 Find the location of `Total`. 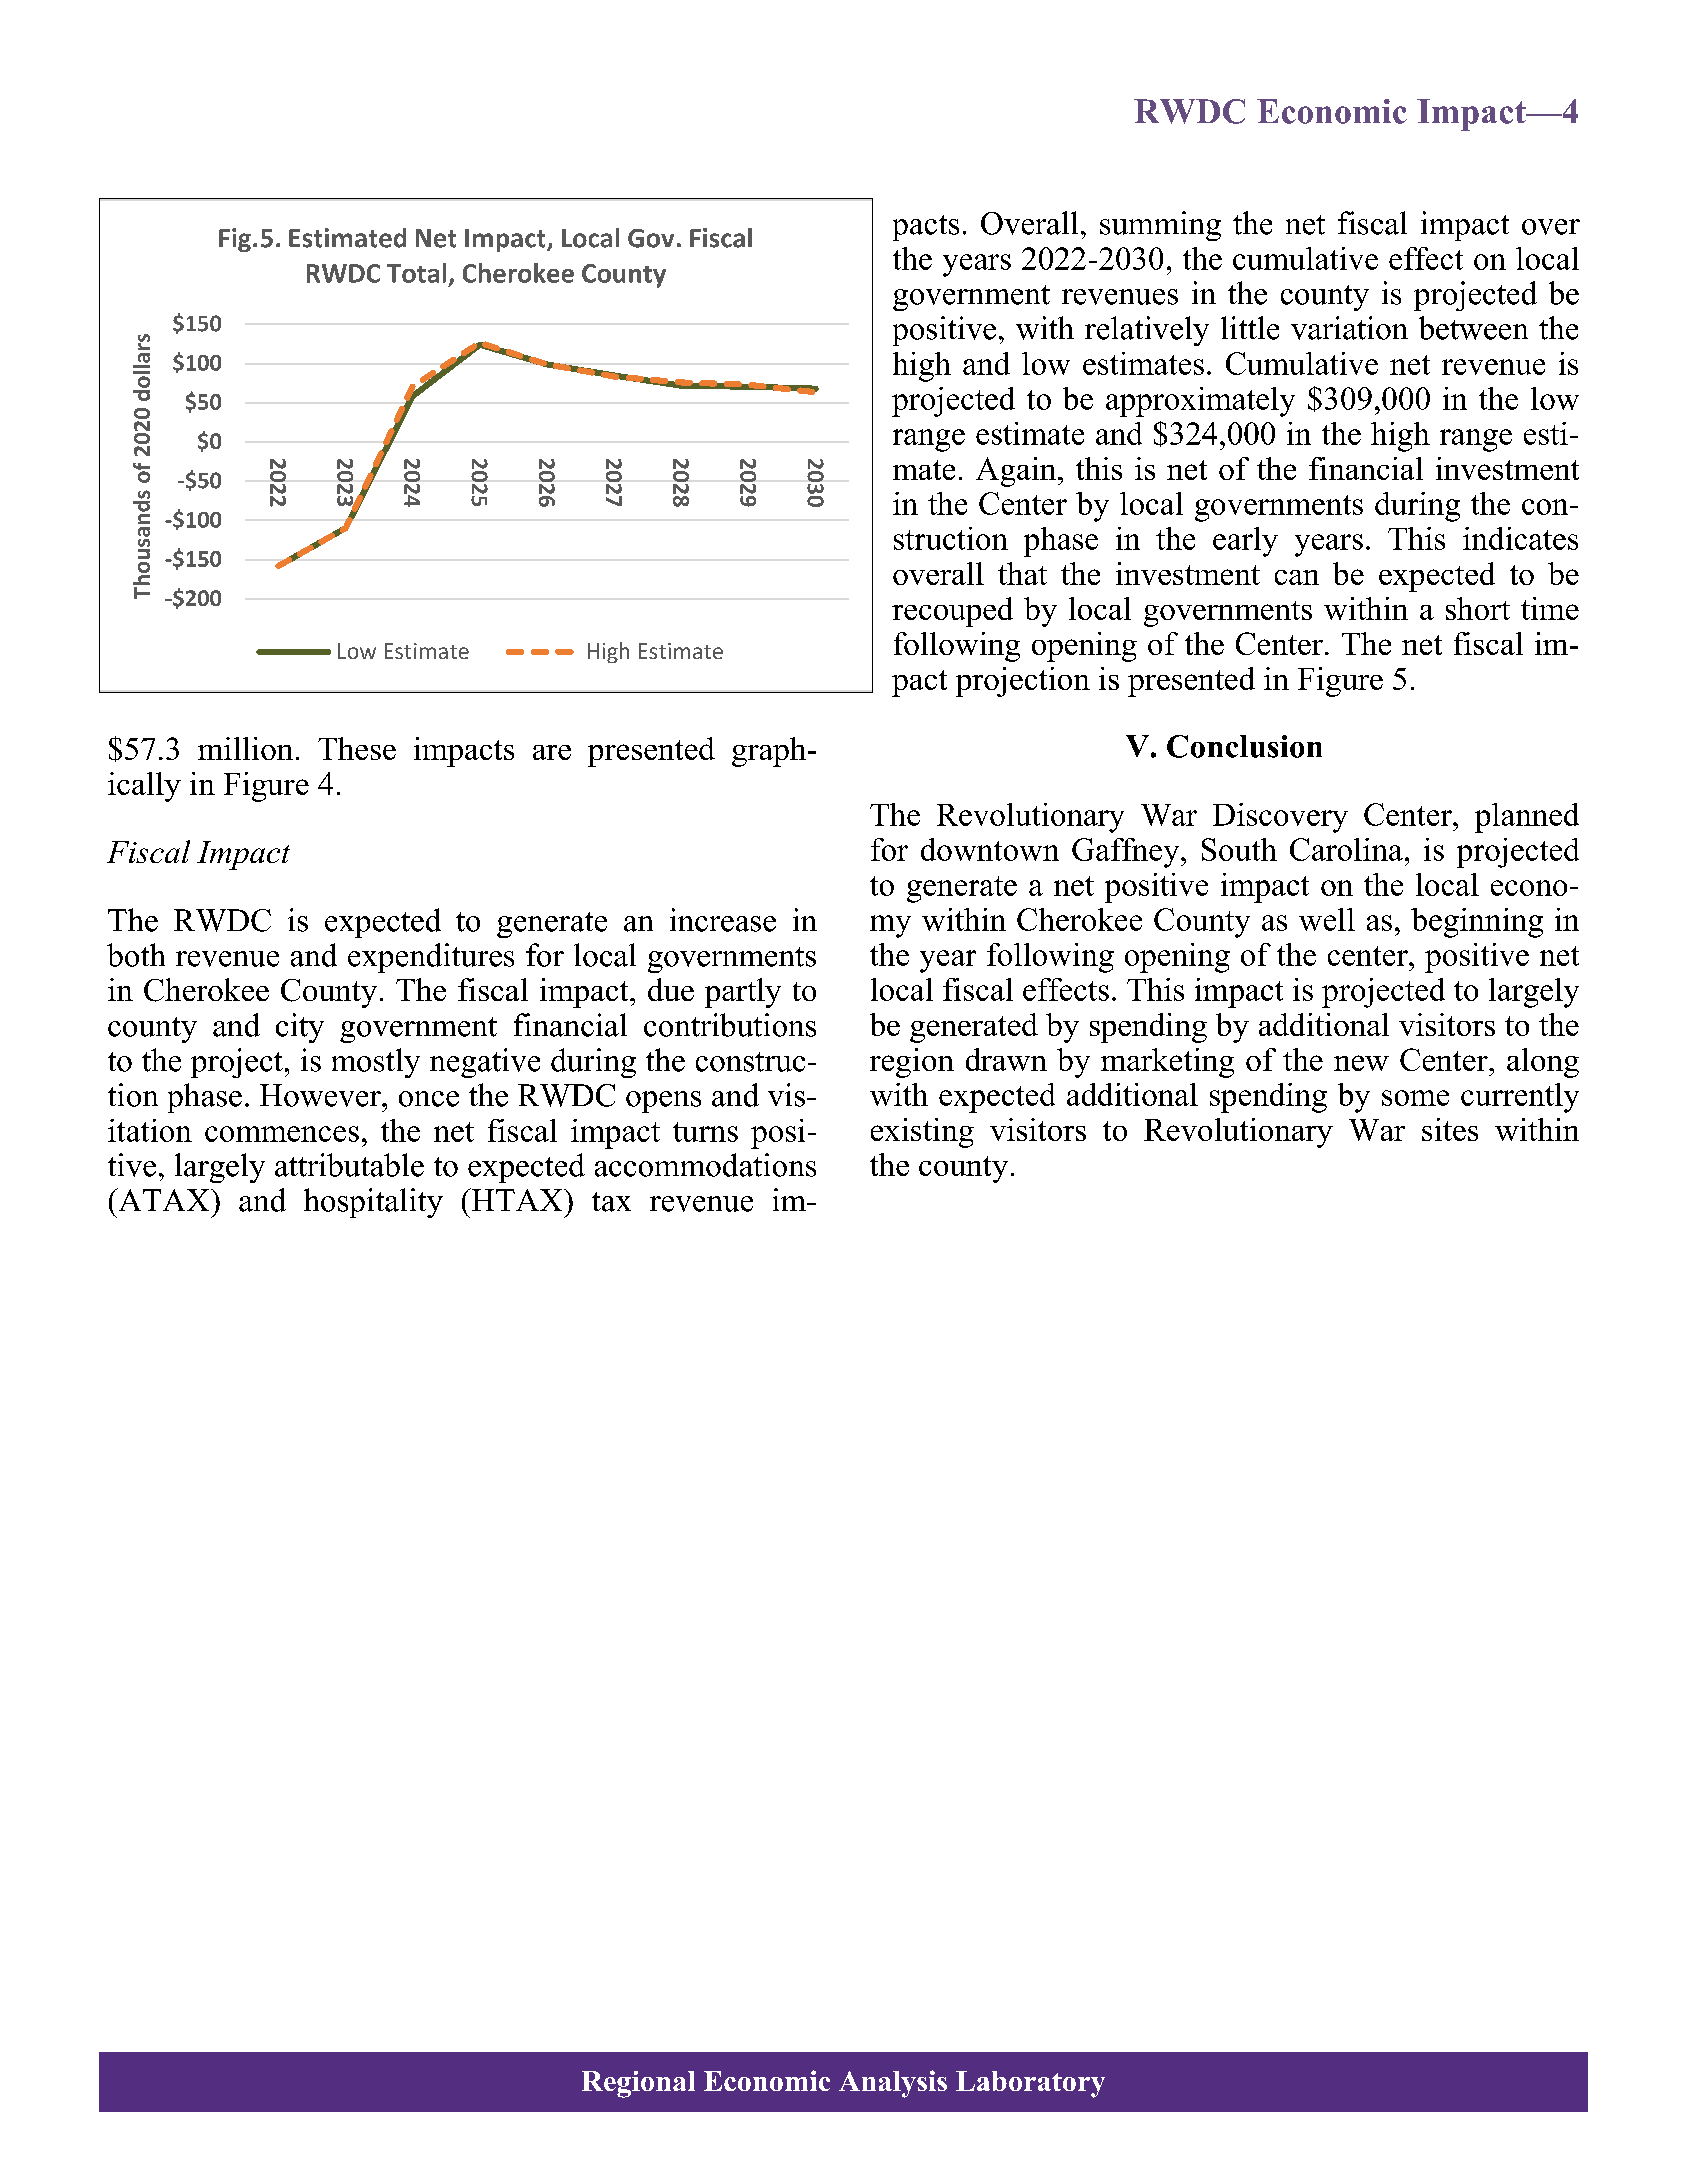

Total is located at coordinates (416, 273).
